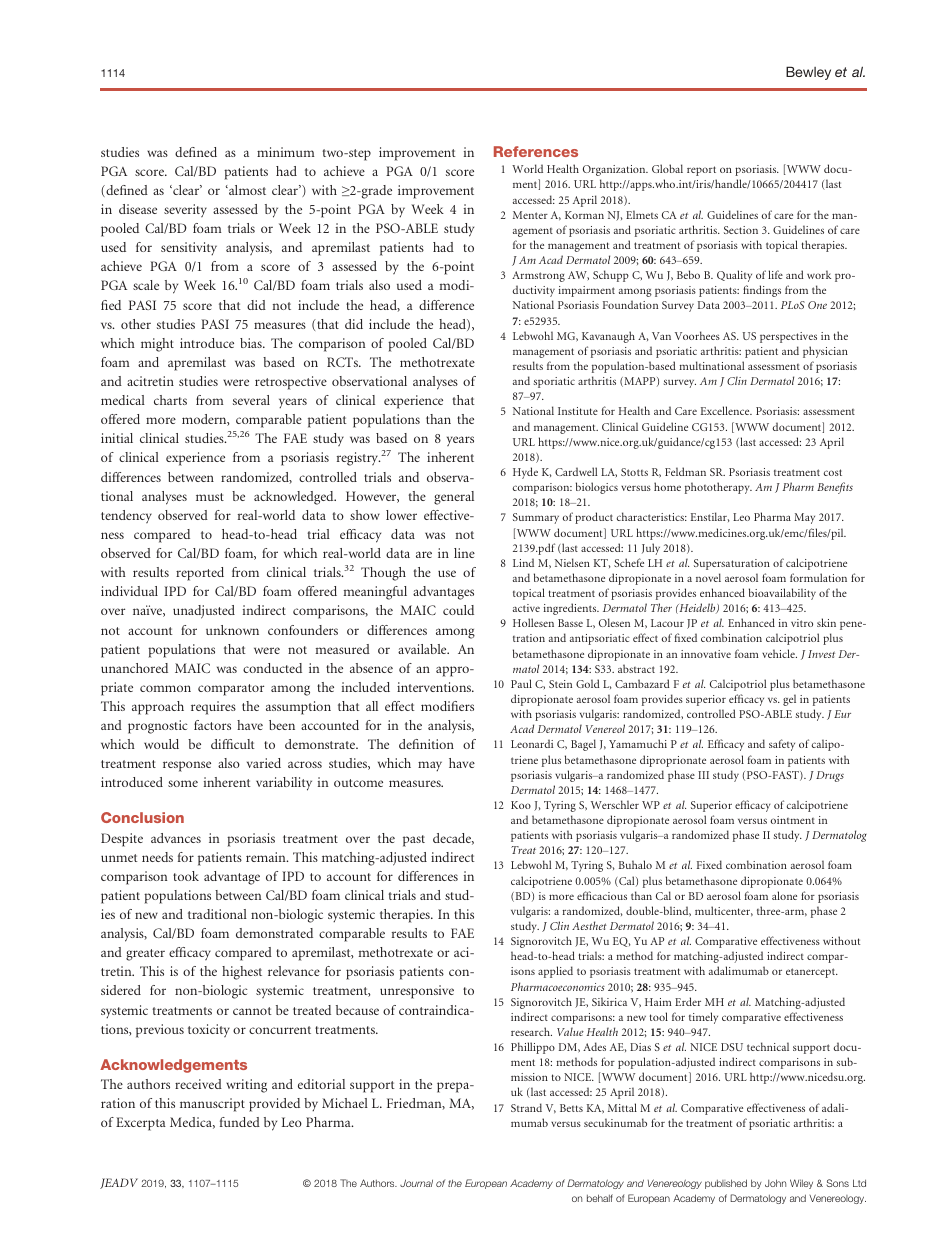 The height and width of the screenshot is (1251, 952). Describe the element at coordinates (536, 151) in the screenshot. I see `References` at that location.
